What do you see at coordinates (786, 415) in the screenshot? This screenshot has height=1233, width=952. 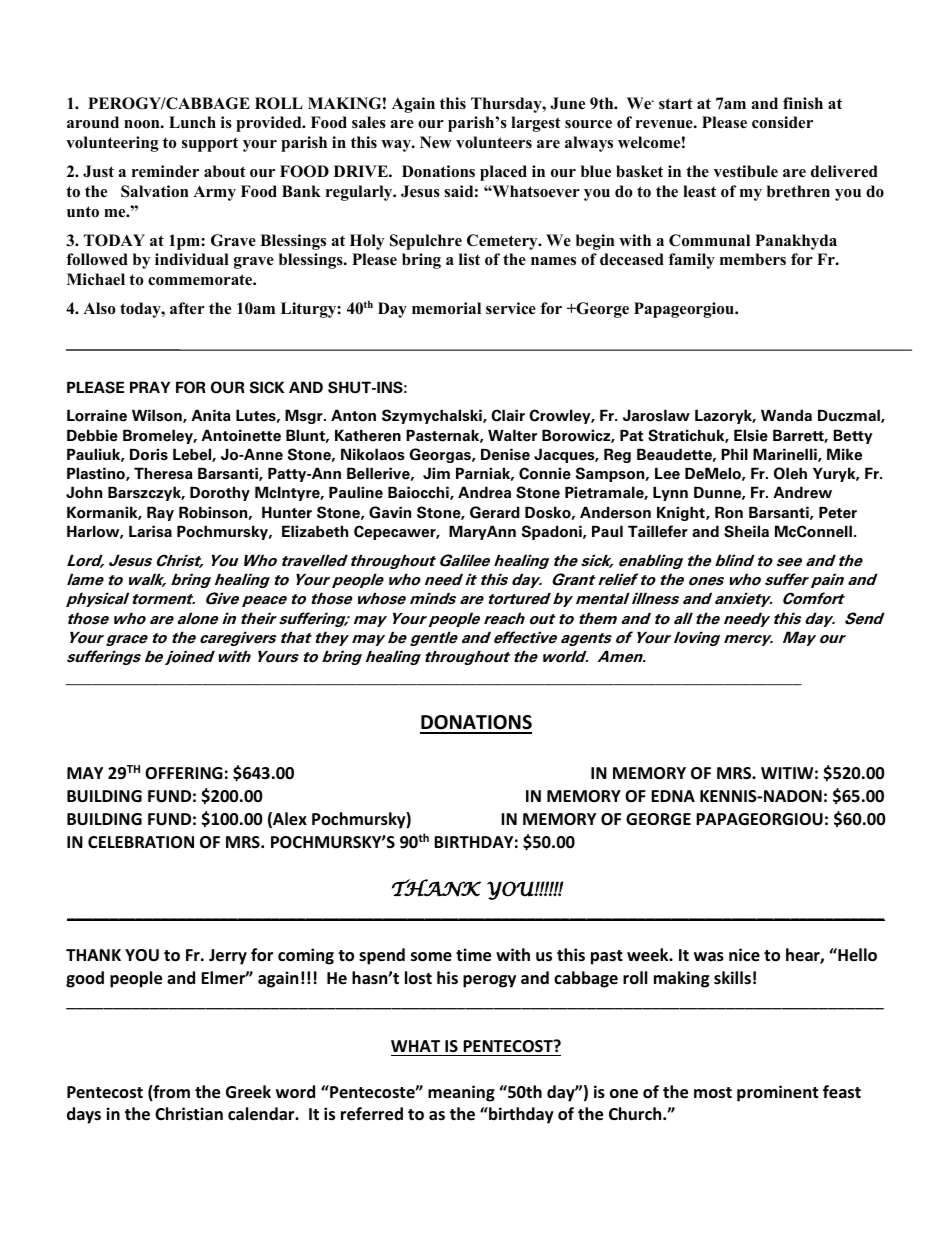 I see `Wanda` at bounding box center [786, 415].
